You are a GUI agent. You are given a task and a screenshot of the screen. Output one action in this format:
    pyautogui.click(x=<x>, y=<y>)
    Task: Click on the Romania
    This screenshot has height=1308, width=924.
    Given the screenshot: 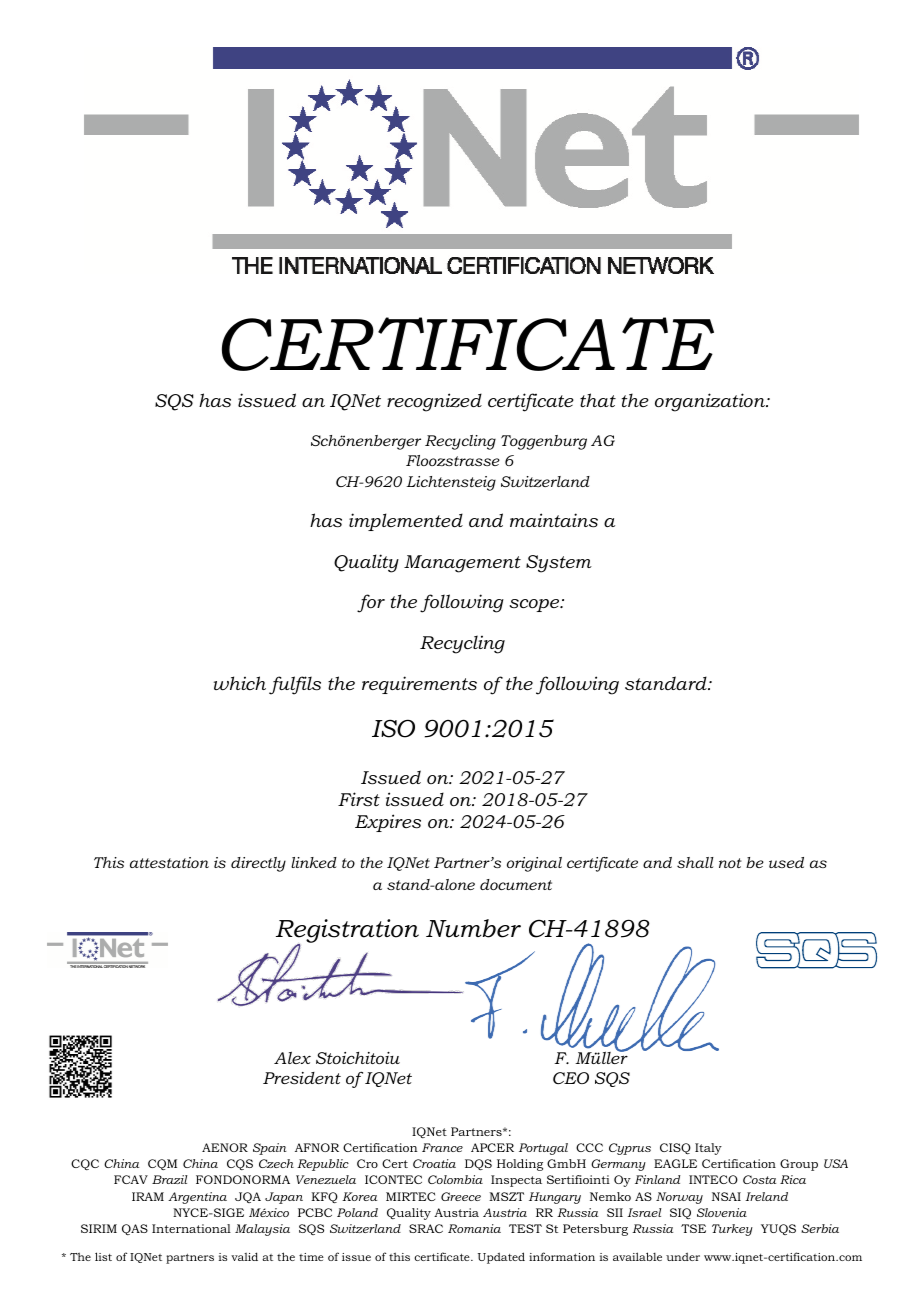 What is the action you would take?
    pyautogui.click(x=474, y=1228)
